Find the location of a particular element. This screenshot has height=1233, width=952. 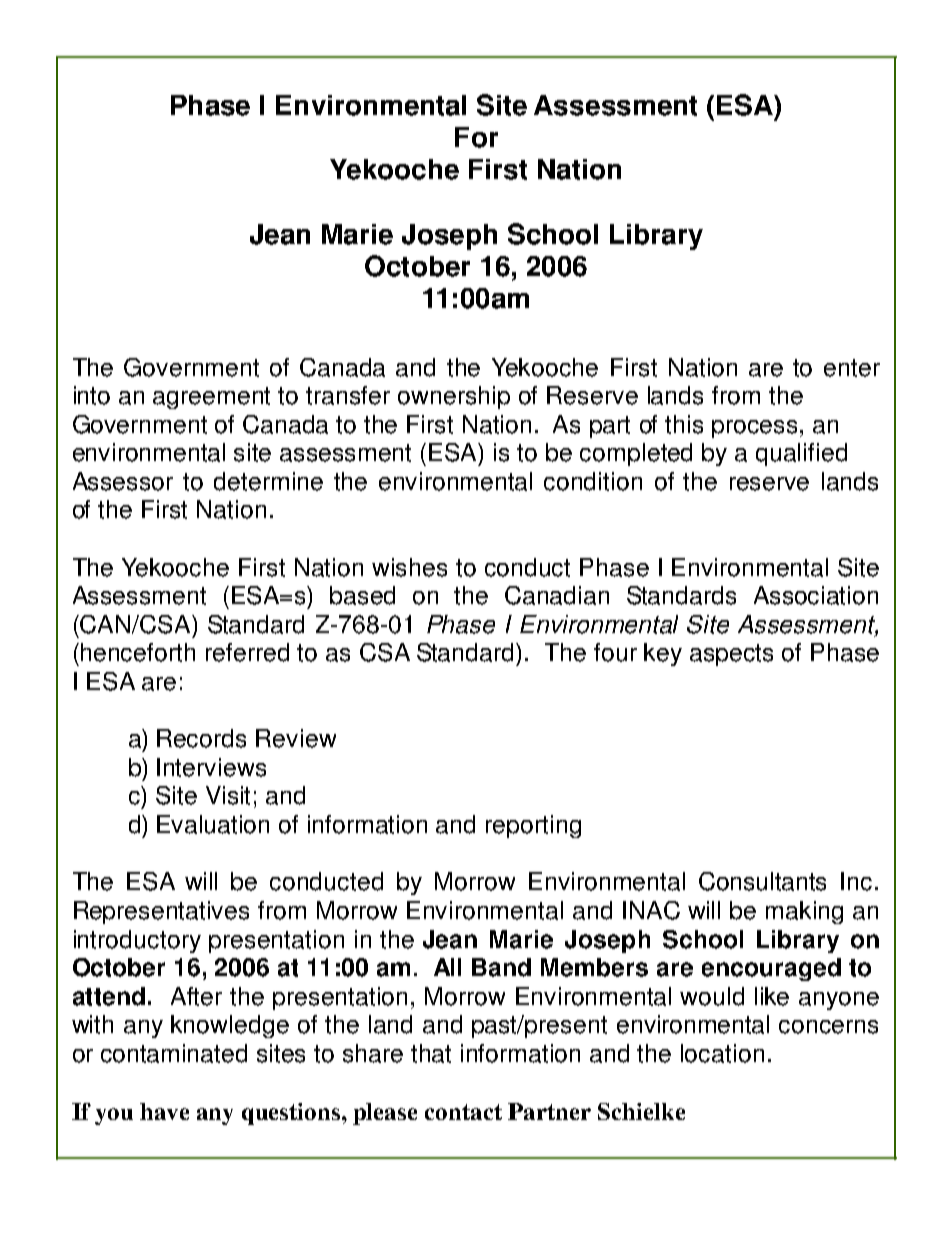

agreement is located at coordinates (211, 398).
